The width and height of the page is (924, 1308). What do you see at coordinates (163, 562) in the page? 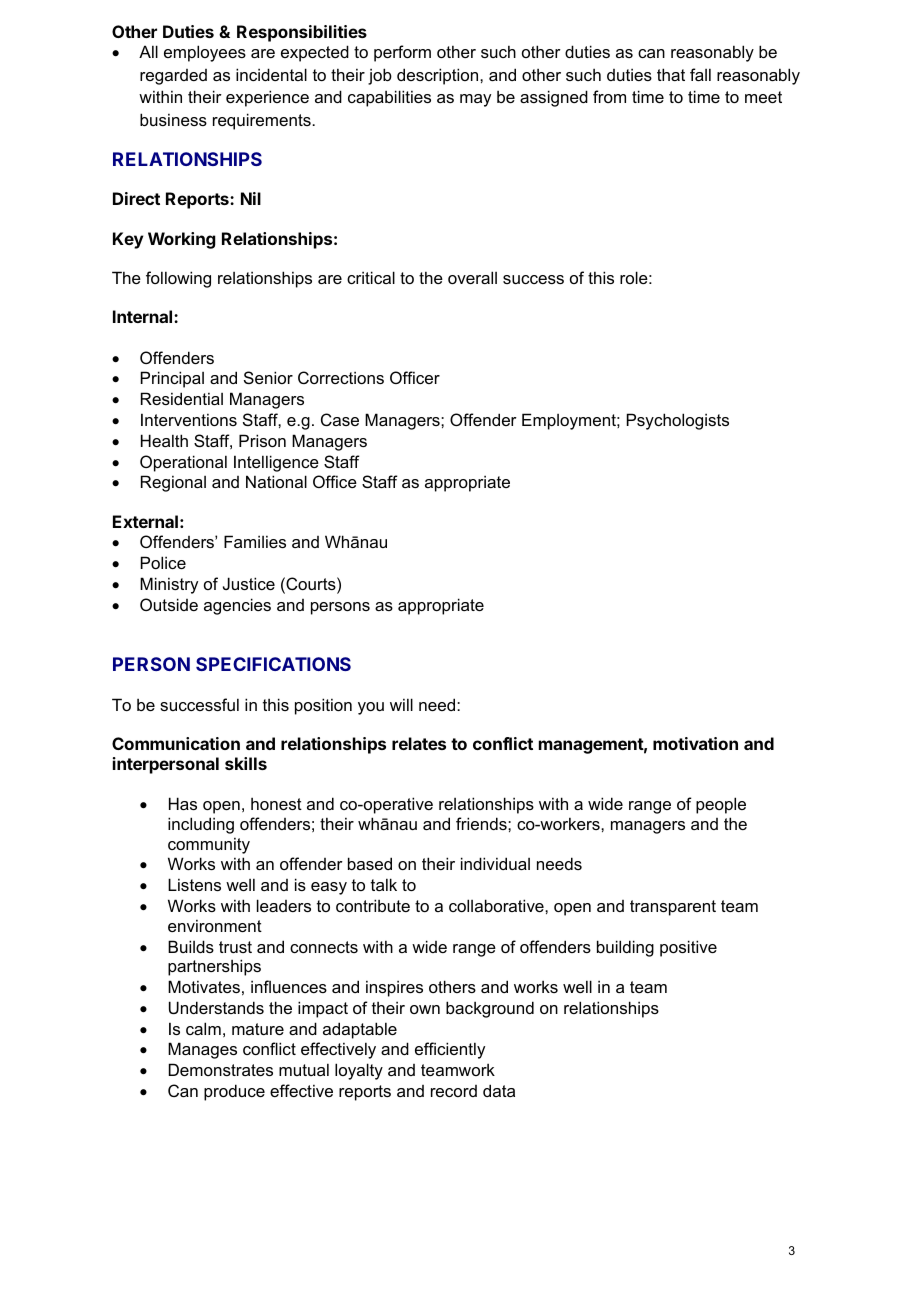
I see `Police` at bounding box center [163, 562].
